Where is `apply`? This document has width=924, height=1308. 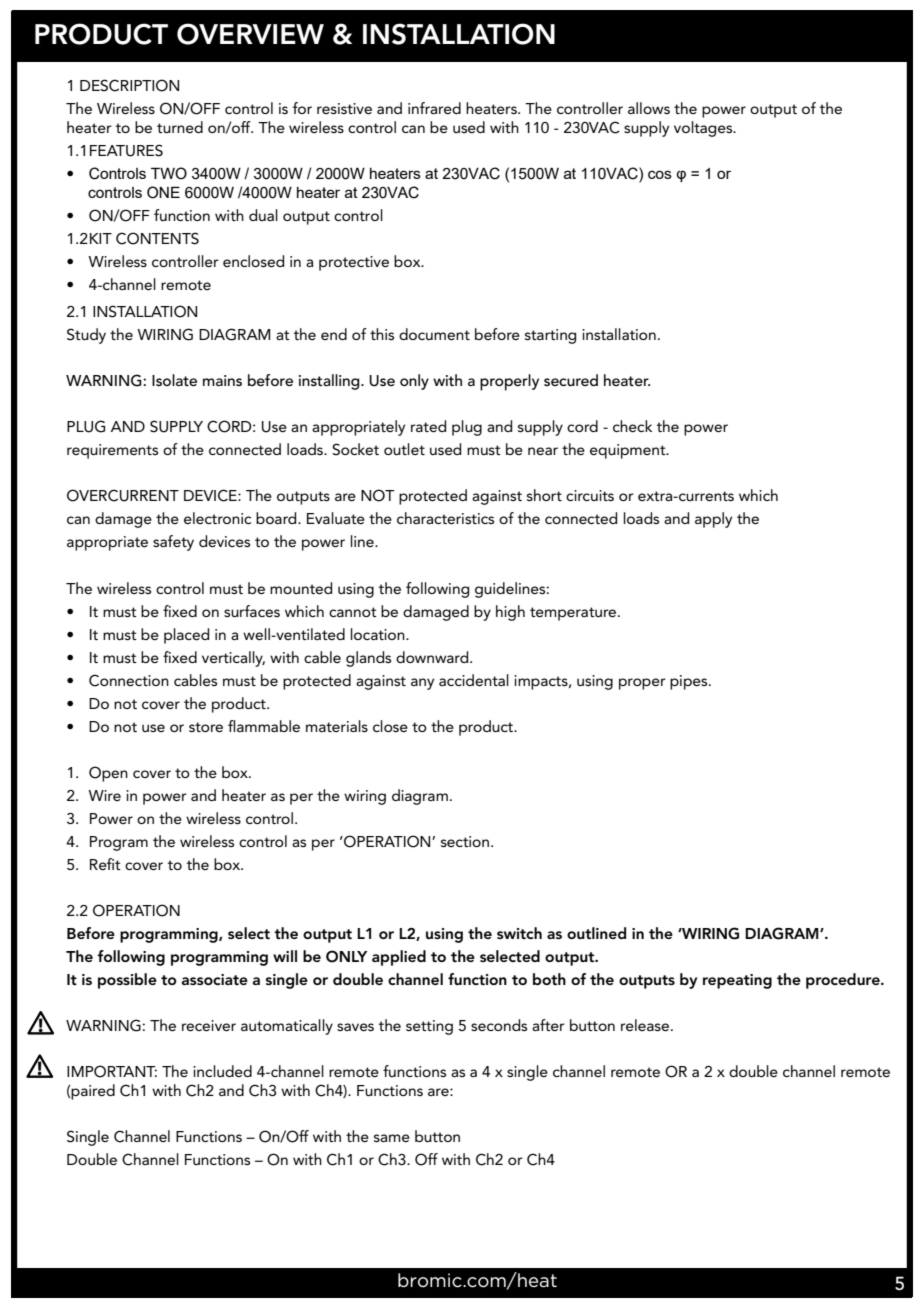
apply is located at coordinates (713, 520).
